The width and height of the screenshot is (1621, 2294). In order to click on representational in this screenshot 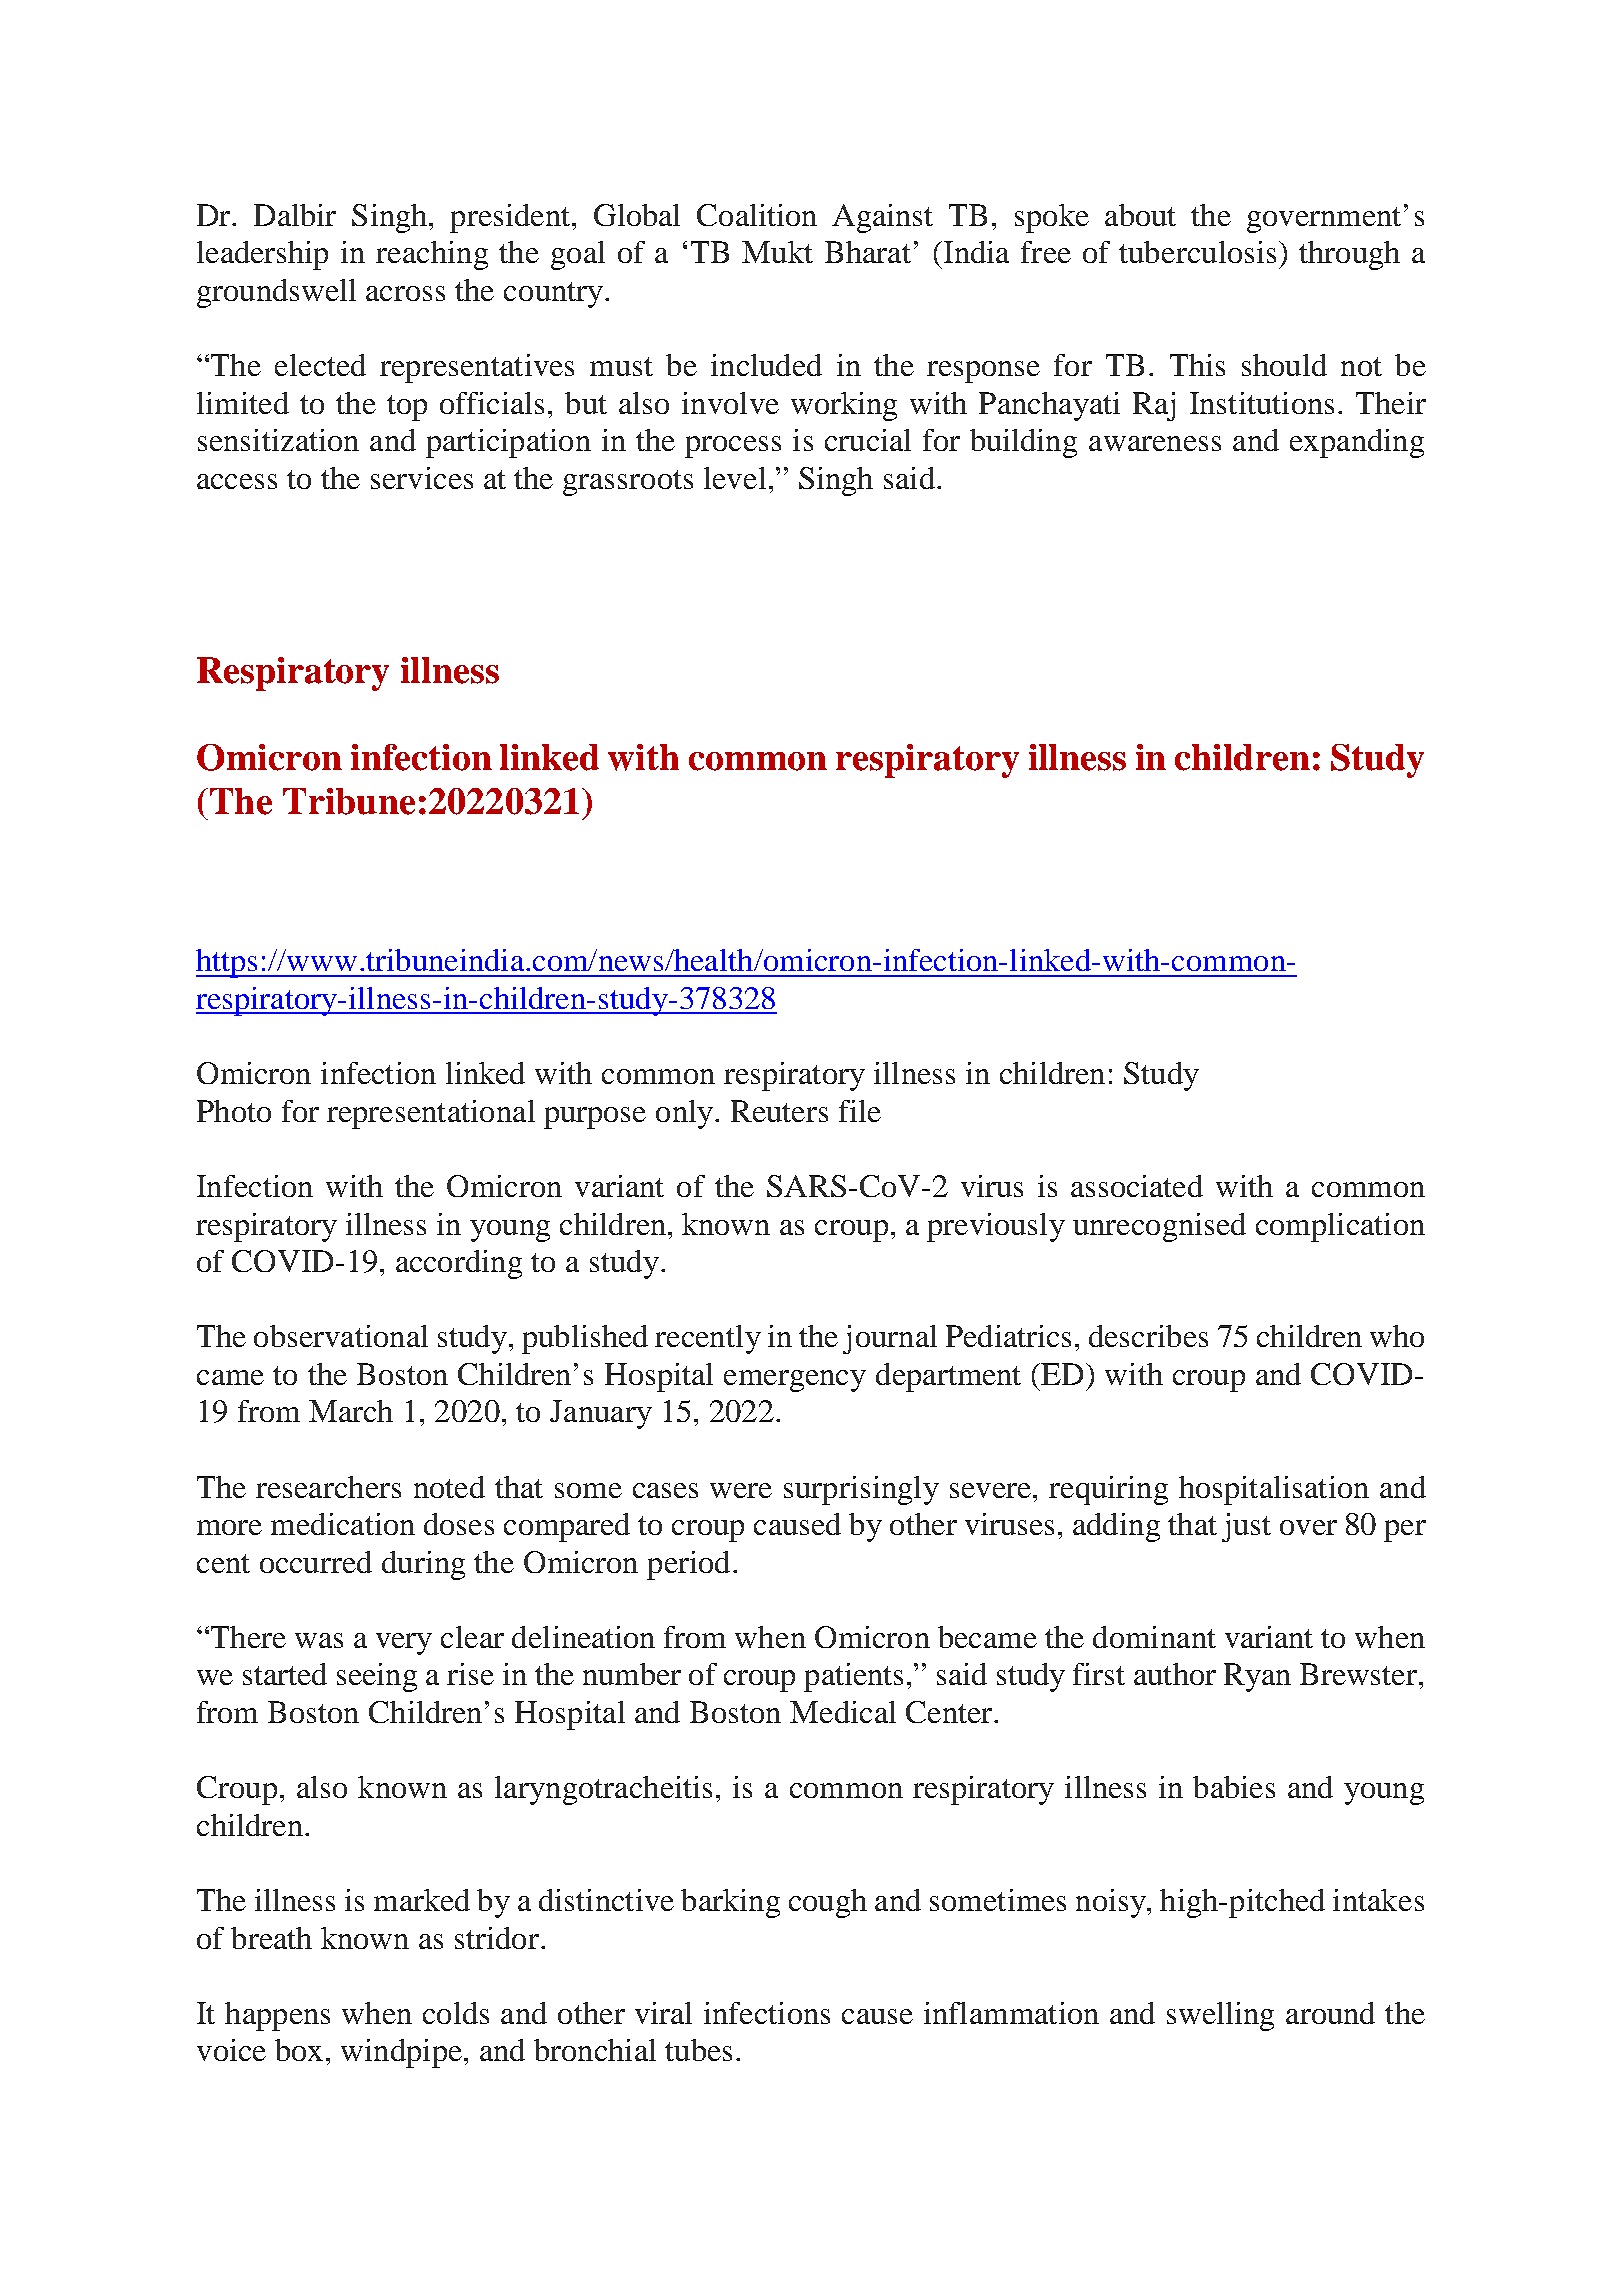, I will do `click(431, 1114)`.
